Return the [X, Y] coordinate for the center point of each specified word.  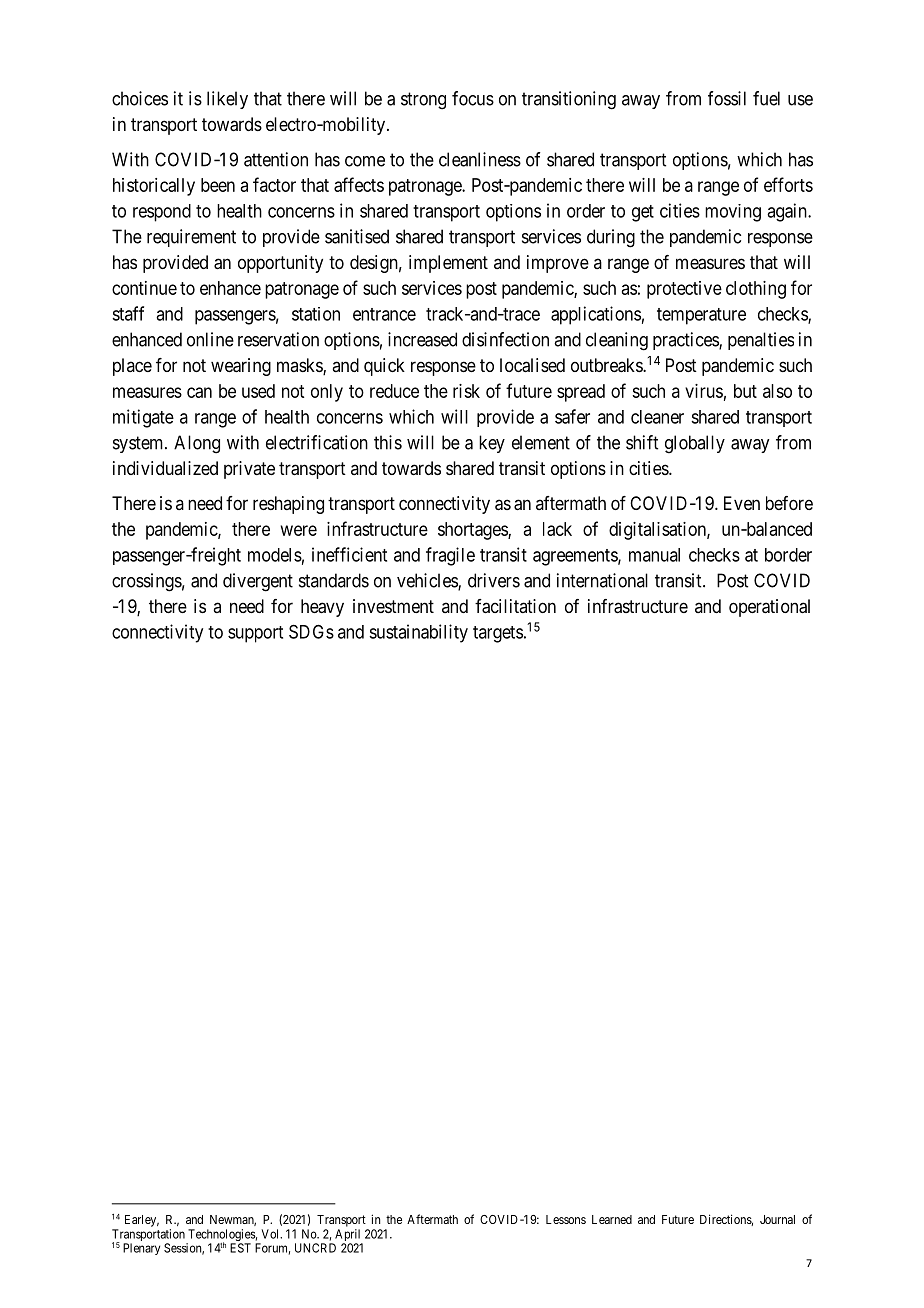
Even [742, 503]
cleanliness [480, 159]
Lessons [566, 1219]
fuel [766, 98]
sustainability [418, 633]
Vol [271, 1234]
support [255, 634]
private [249, 470]
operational [769, 608]
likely [227, 100]
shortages [473, 531]
